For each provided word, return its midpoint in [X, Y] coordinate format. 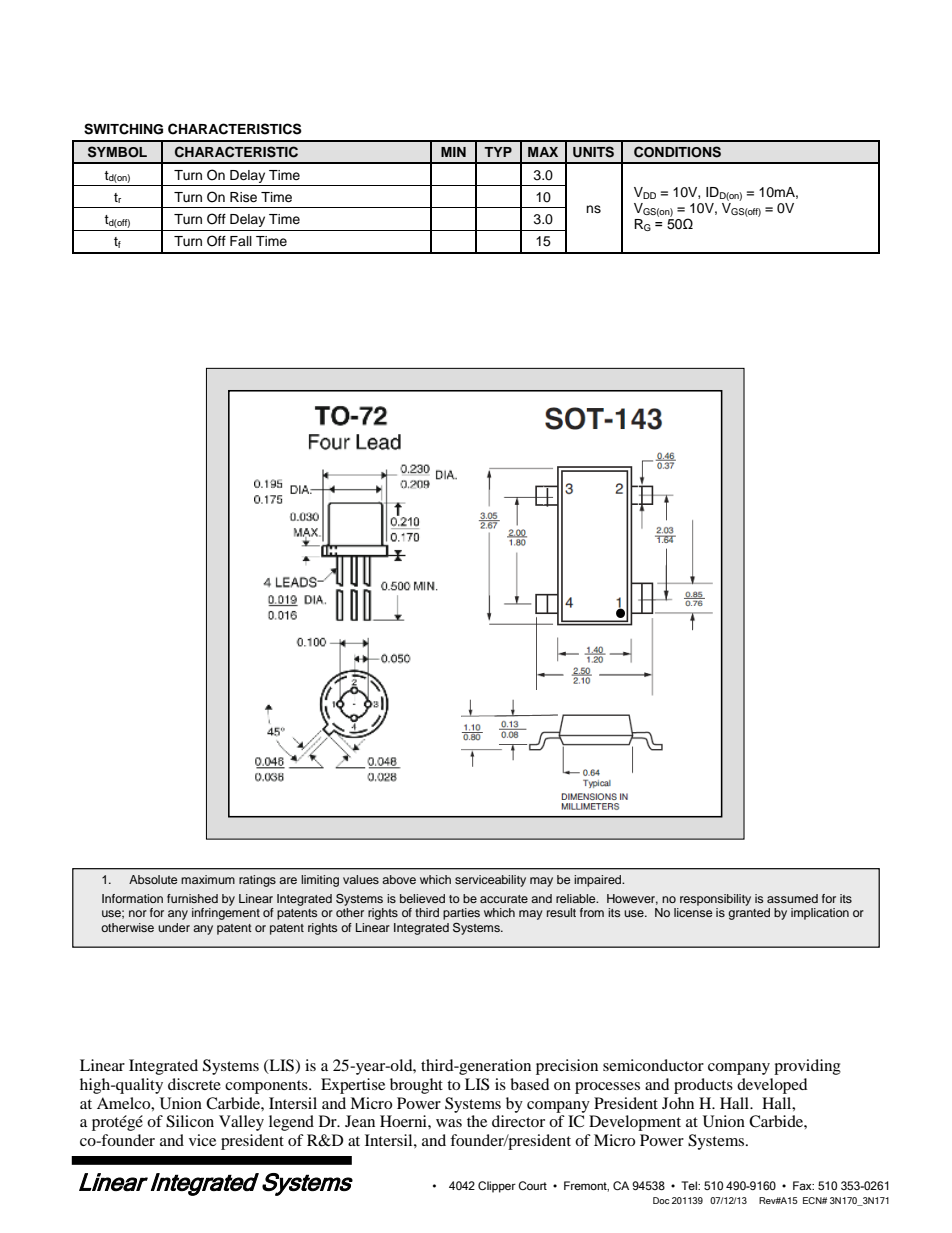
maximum [208, 879]
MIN [453, 152]
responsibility [715, 900]
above [399, 879]
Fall [241, 241]
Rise [243, 197]
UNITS [593, 152]
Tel [690, 1185]
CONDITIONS [677, 152]
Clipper [497, 1187]
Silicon [190, 1121]
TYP [498, 152]
